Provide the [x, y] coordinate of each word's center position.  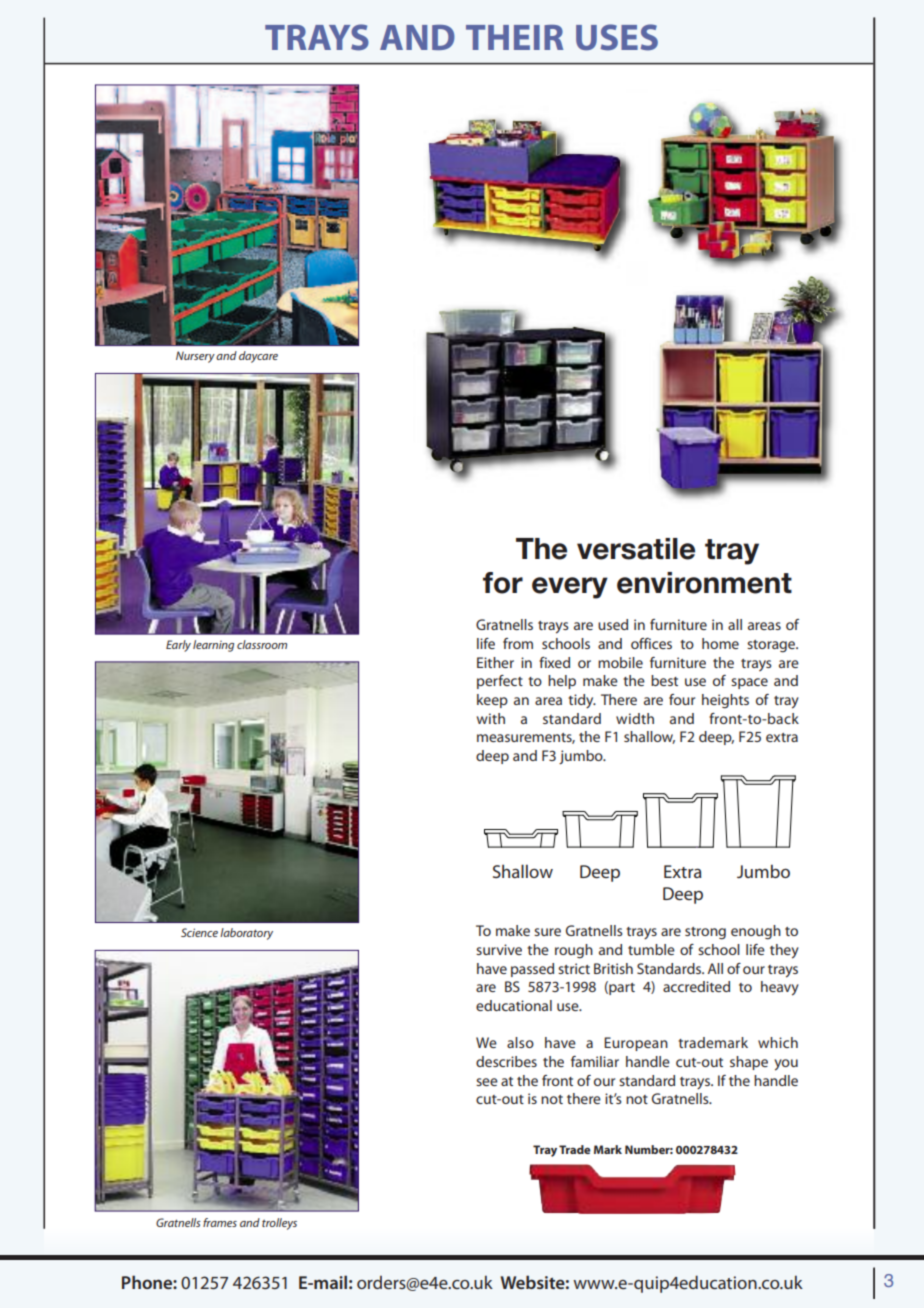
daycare [258, 357]
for [503, 583]
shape [749, 1063]
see [487, 1082]
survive [499, 949]
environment [704, 583]
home [720, 643]
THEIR [514, 37]
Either [495, 662]
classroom [262, 644]
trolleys [279, 1224]
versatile [636, 549]
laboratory [246, 934]
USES [617, 37]
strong [705, 933]
